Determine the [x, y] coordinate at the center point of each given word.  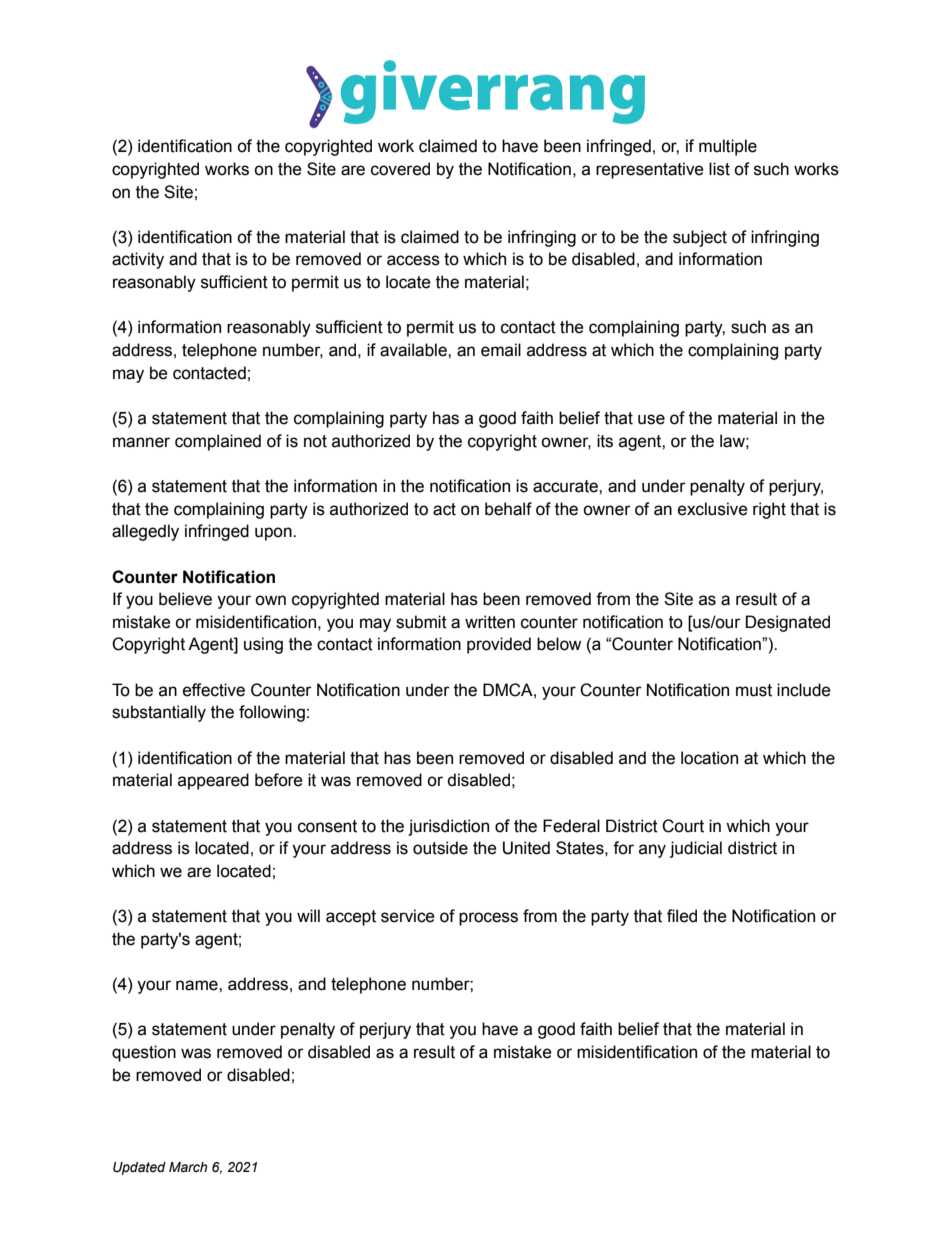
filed [682, 916]
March [188, 1167]
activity [138, 260]
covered [400, 169]
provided [499, 645]
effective [214, 690]
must [754, 690]
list [719, 169]
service [408, 916]
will [308, 915]
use [651, 419]
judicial [696, 849]
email [501, 350]
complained [218, 442]
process [488, 919]
